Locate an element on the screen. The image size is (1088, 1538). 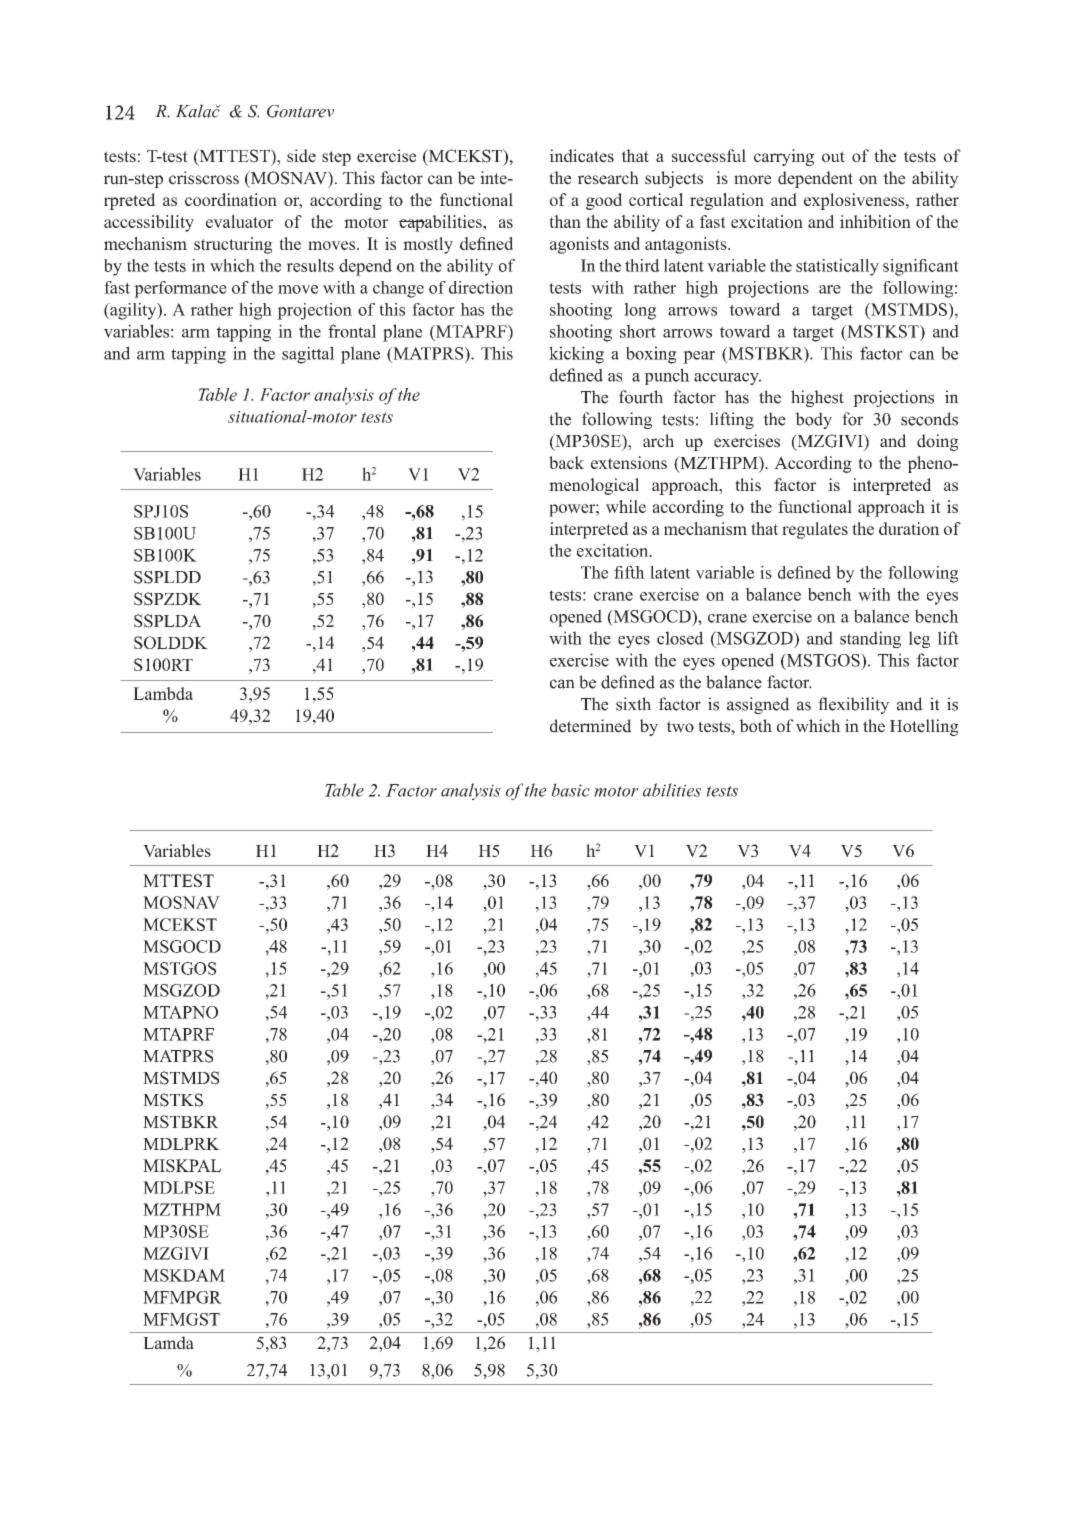
flexibility is located at coordinates (854, 705).
